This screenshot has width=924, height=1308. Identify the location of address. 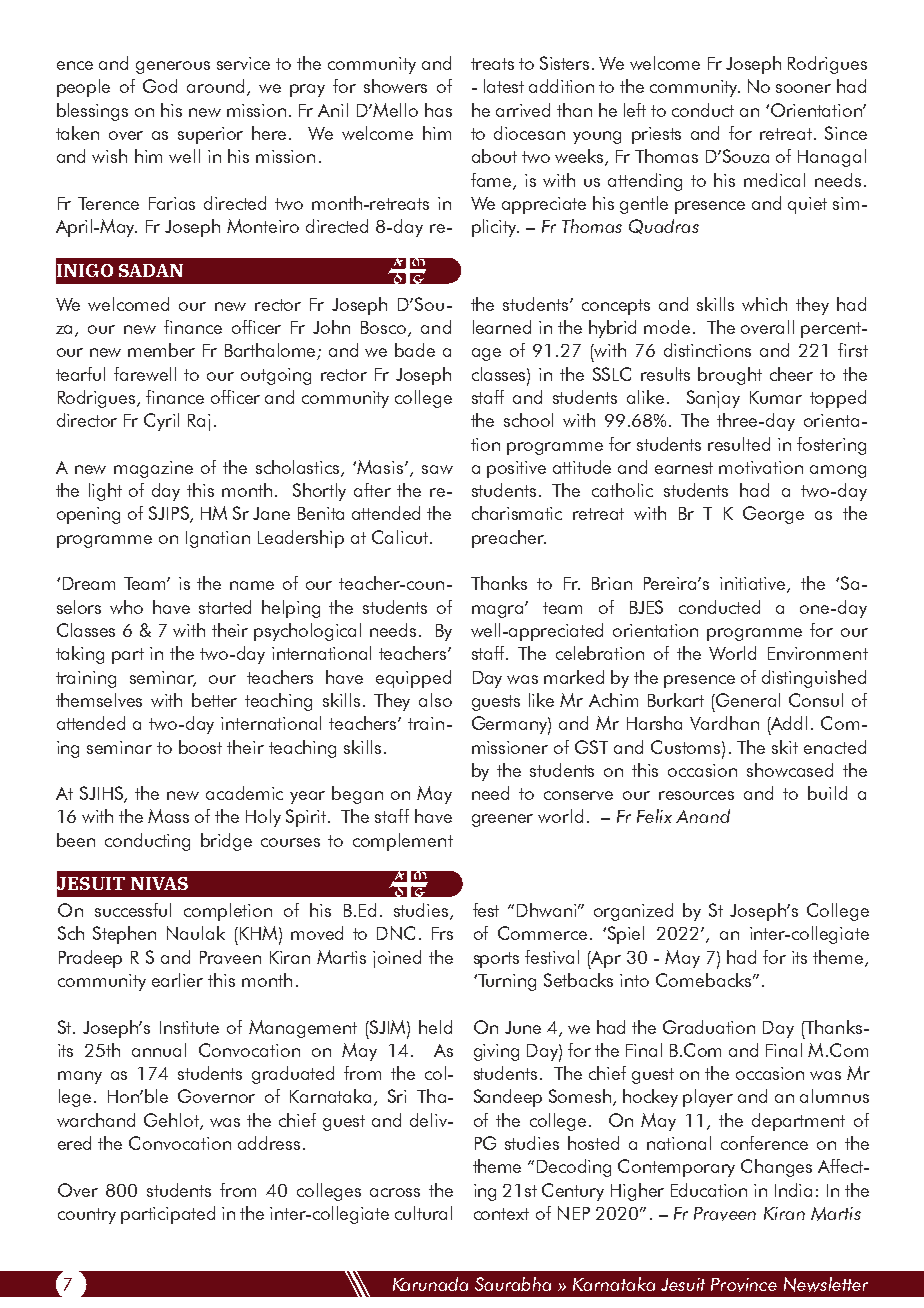
(269, 1143).
